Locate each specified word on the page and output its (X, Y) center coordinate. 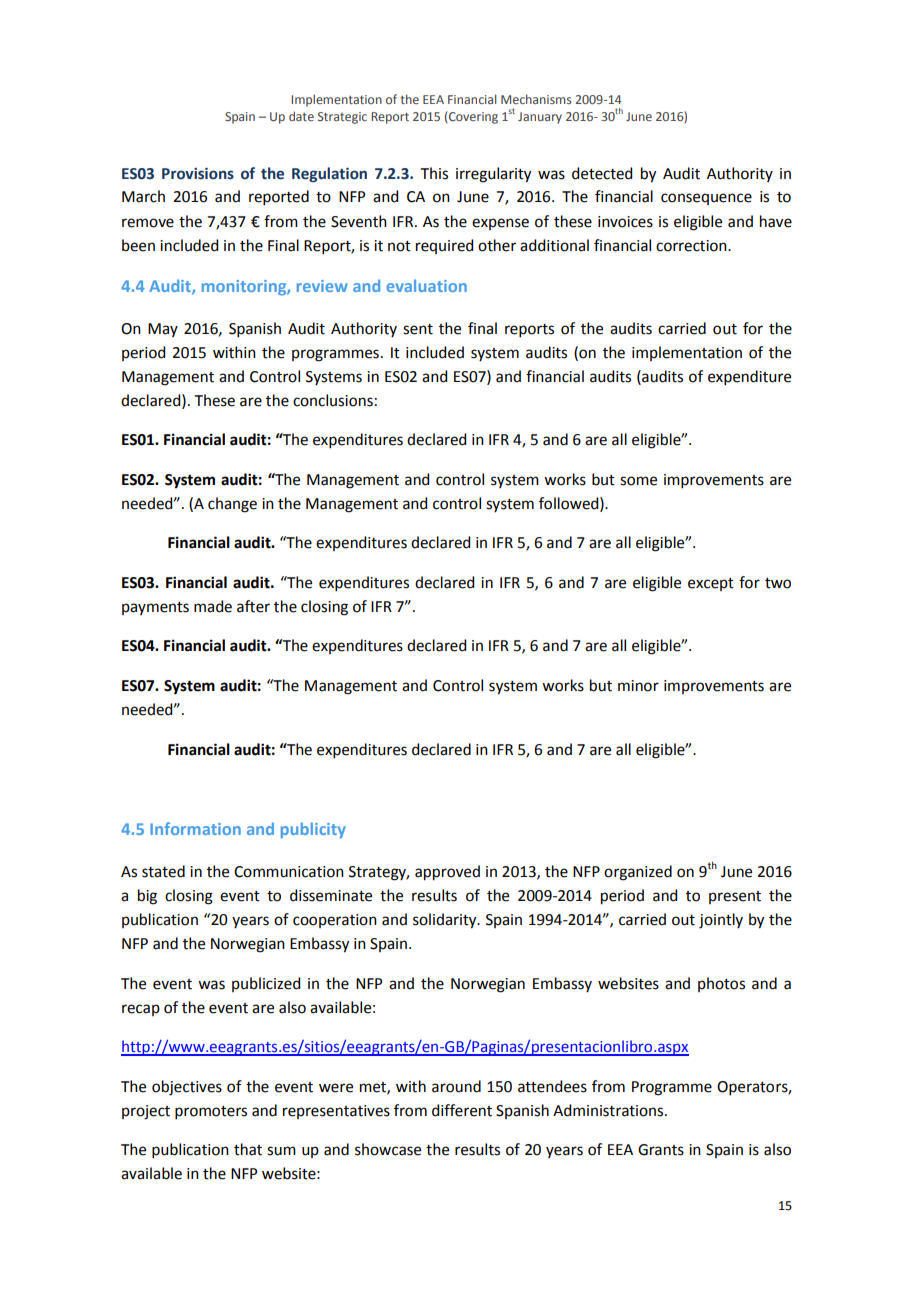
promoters (211, 1112)
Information (195, 828)
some (638, 481)
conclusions (333, 400)
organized (638, 873)
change (232, 505)
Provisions (198, 173)
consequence (706, 199)
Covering (473, 118)
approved (447, 873)
